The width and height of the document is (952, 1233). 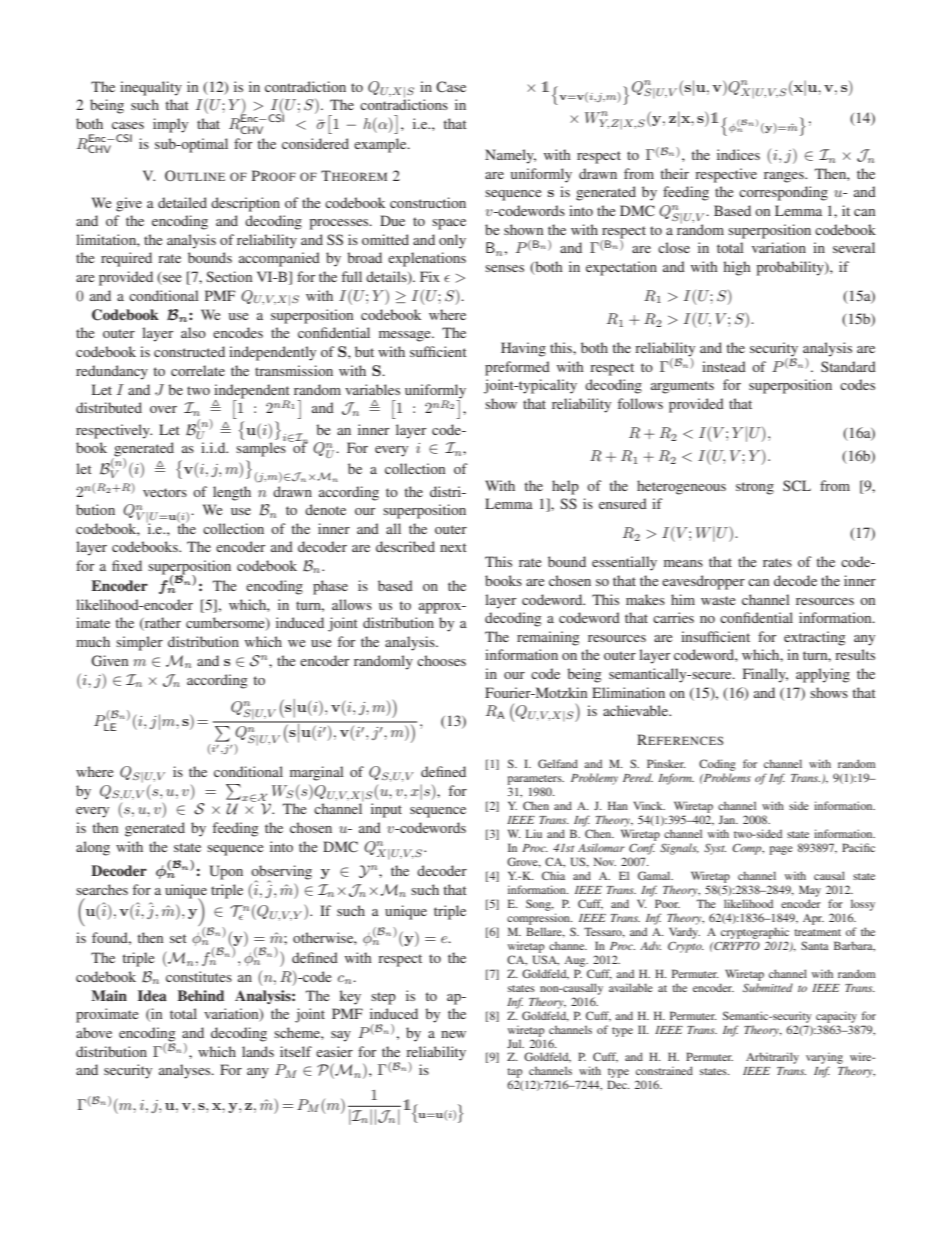 I want to click on Arbitrarily, so click(x=772, y=1058).
